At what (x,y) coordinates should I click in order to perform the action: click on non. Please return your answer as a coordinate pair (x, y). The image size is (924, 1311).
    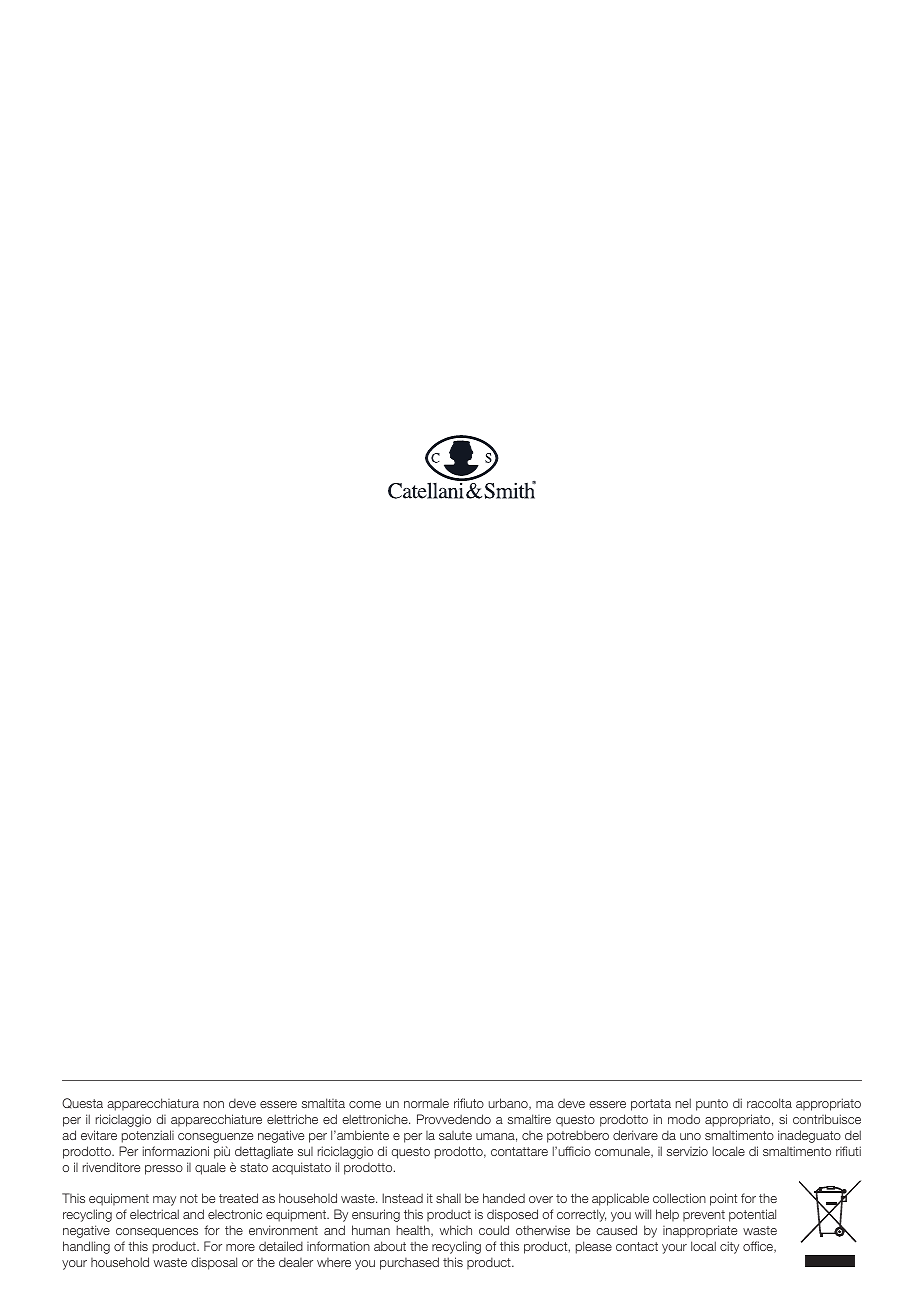
    Looking at the image, I should click on (214, 1104).
